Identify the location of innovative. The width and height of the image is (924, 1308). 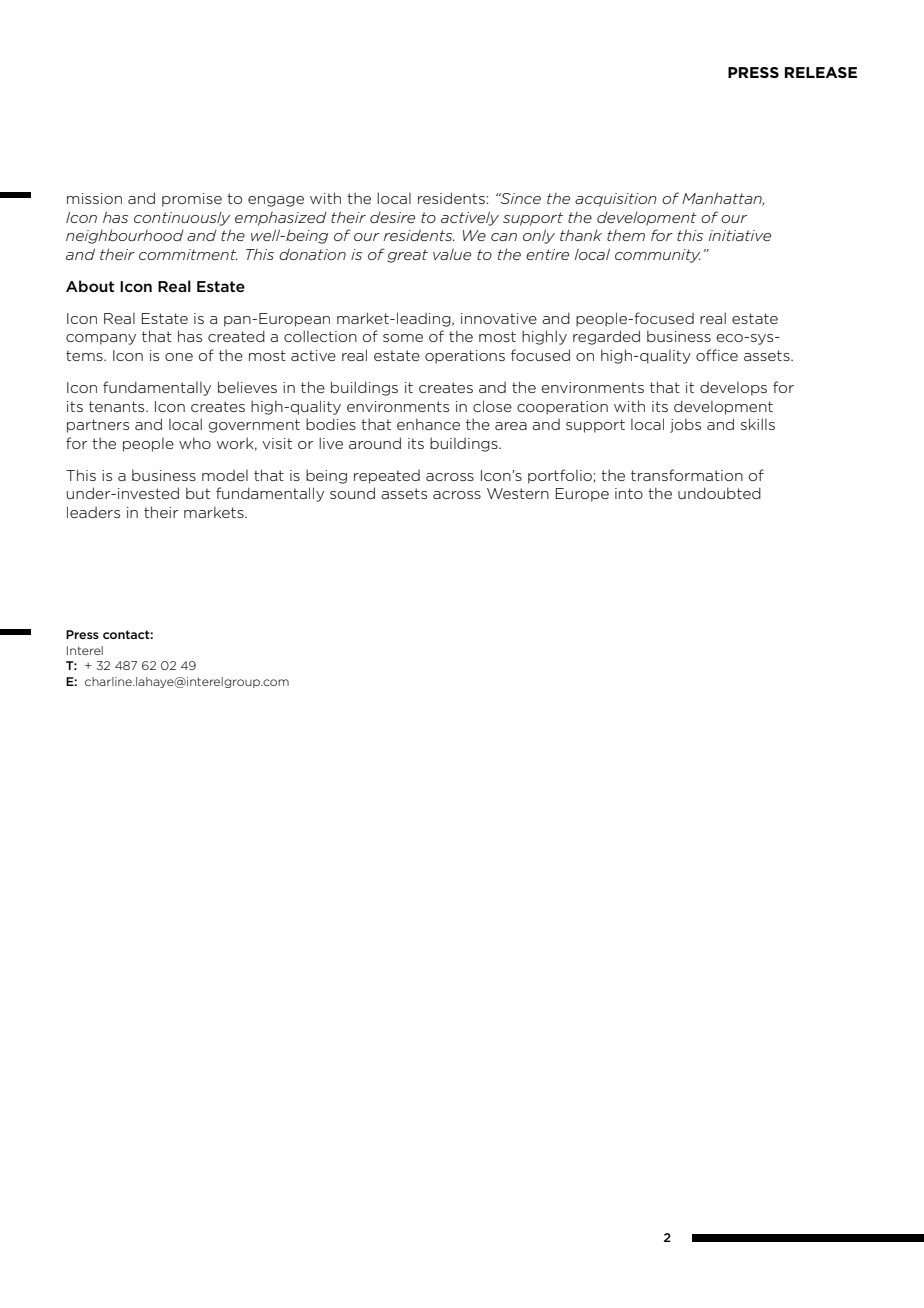
(499, 318).
